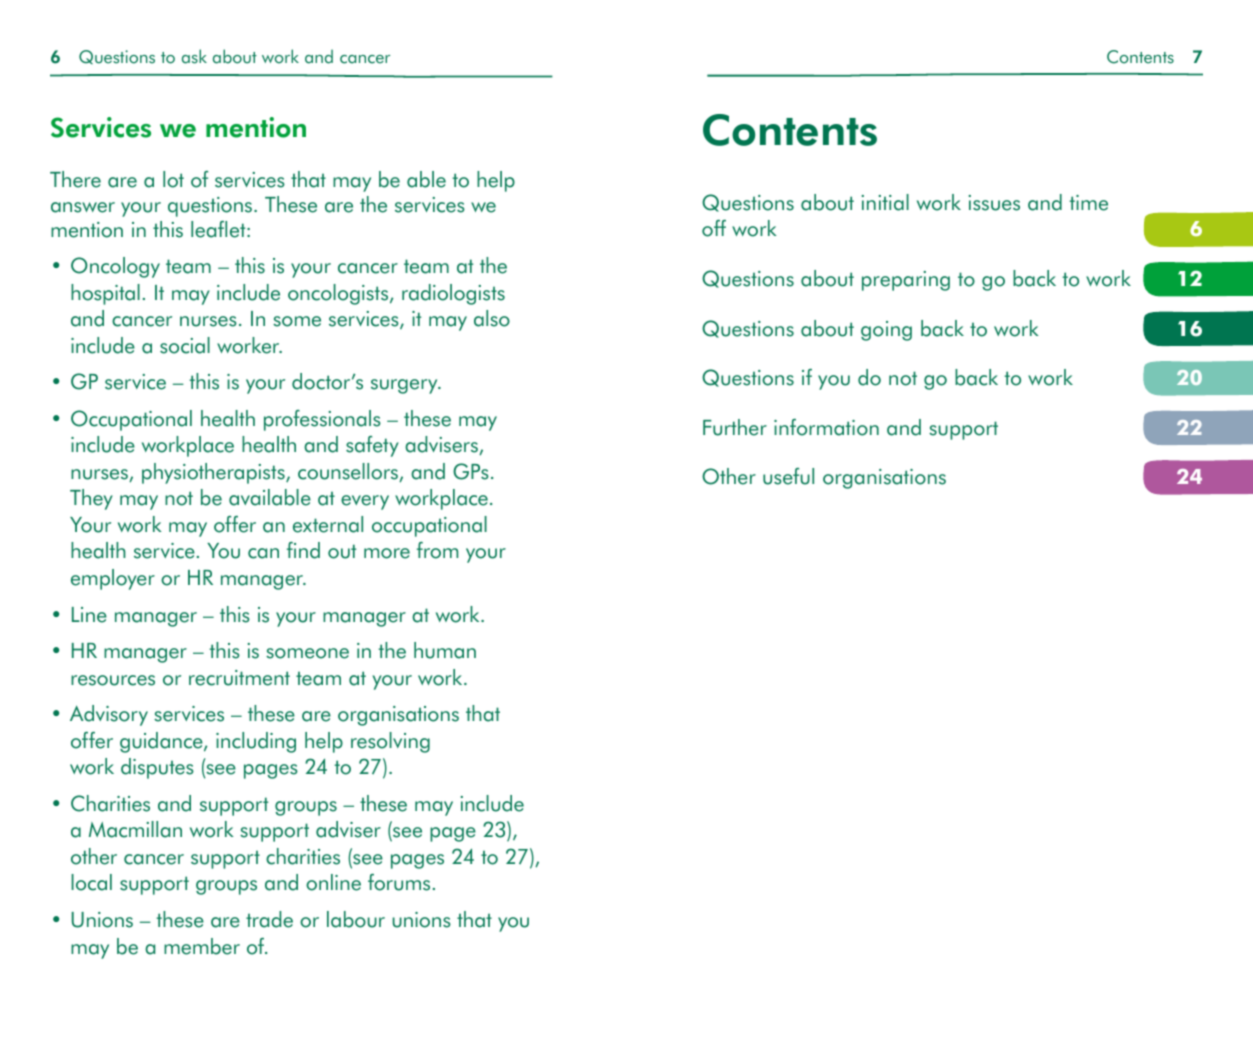 The height and width of the screenshot is (1053, 1253). Describe the element at coordinates (994, 203) in the screenshot. I see `issues` at that location.
